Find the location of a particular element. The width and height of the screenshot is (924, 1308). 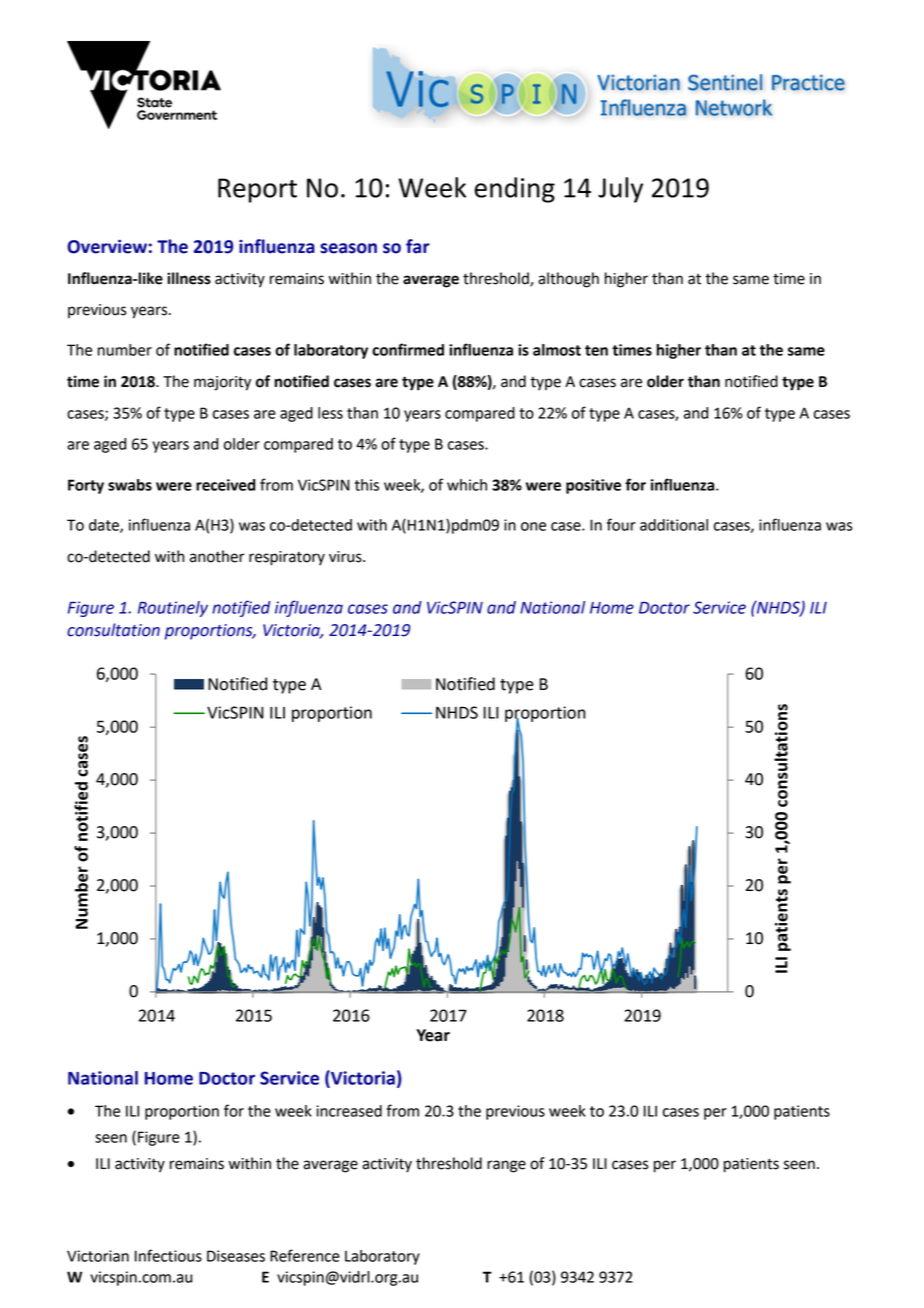

increased is located at coordinates (349, 1111).
